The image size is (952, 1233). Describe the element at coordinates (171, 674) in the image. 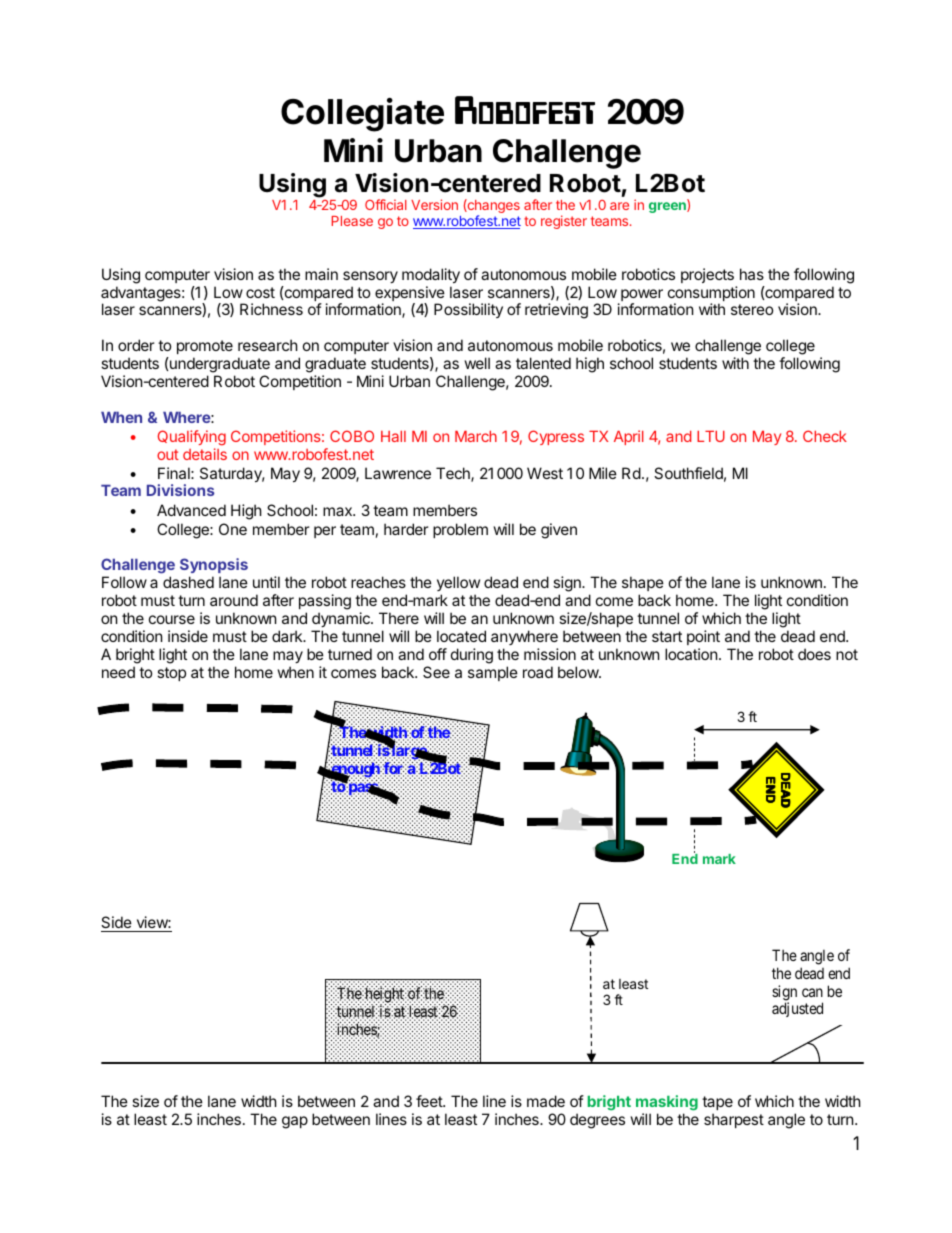

I see `stop` at that location.
